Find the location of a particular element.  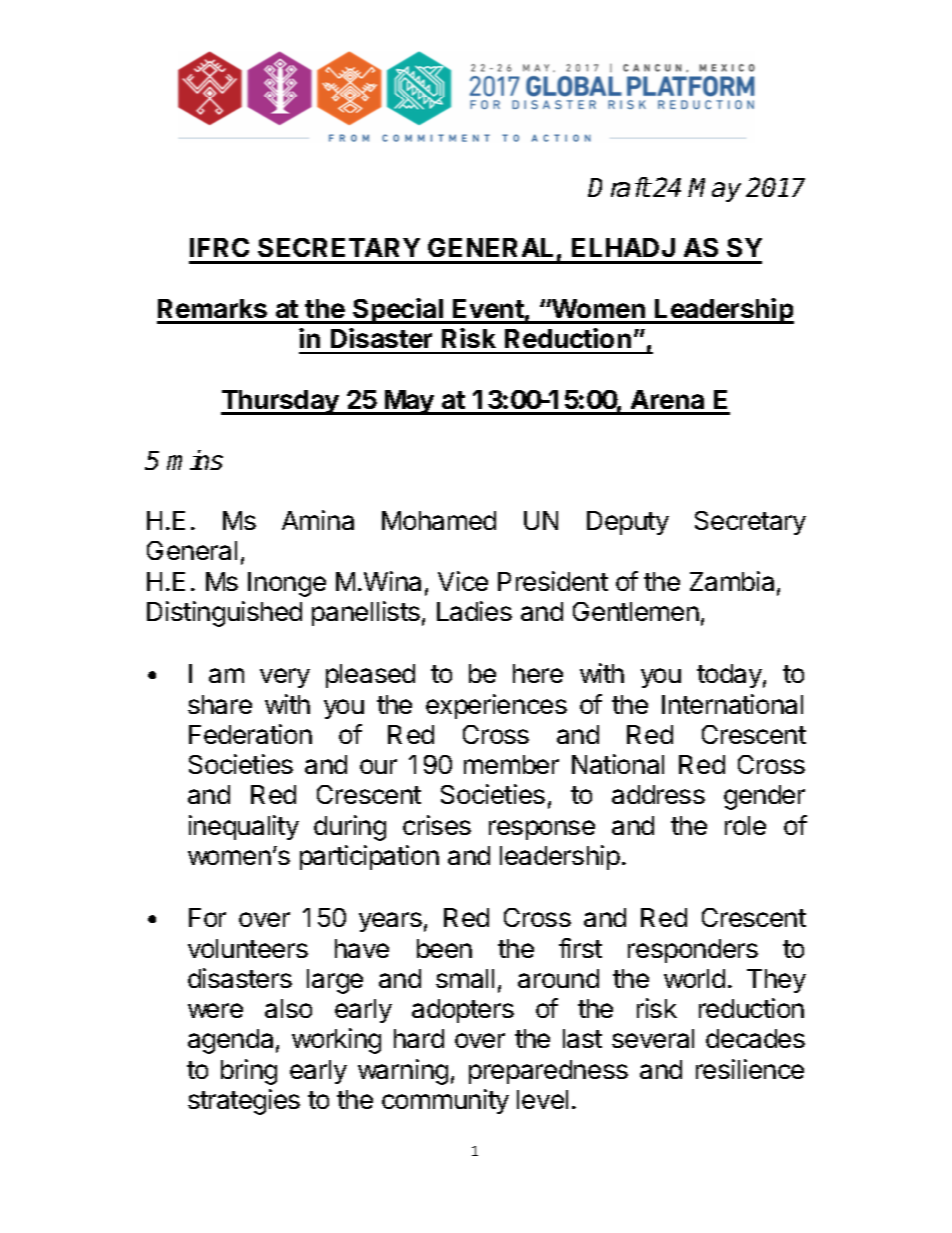

Gentlemen is located at coordinates (636, 611).
